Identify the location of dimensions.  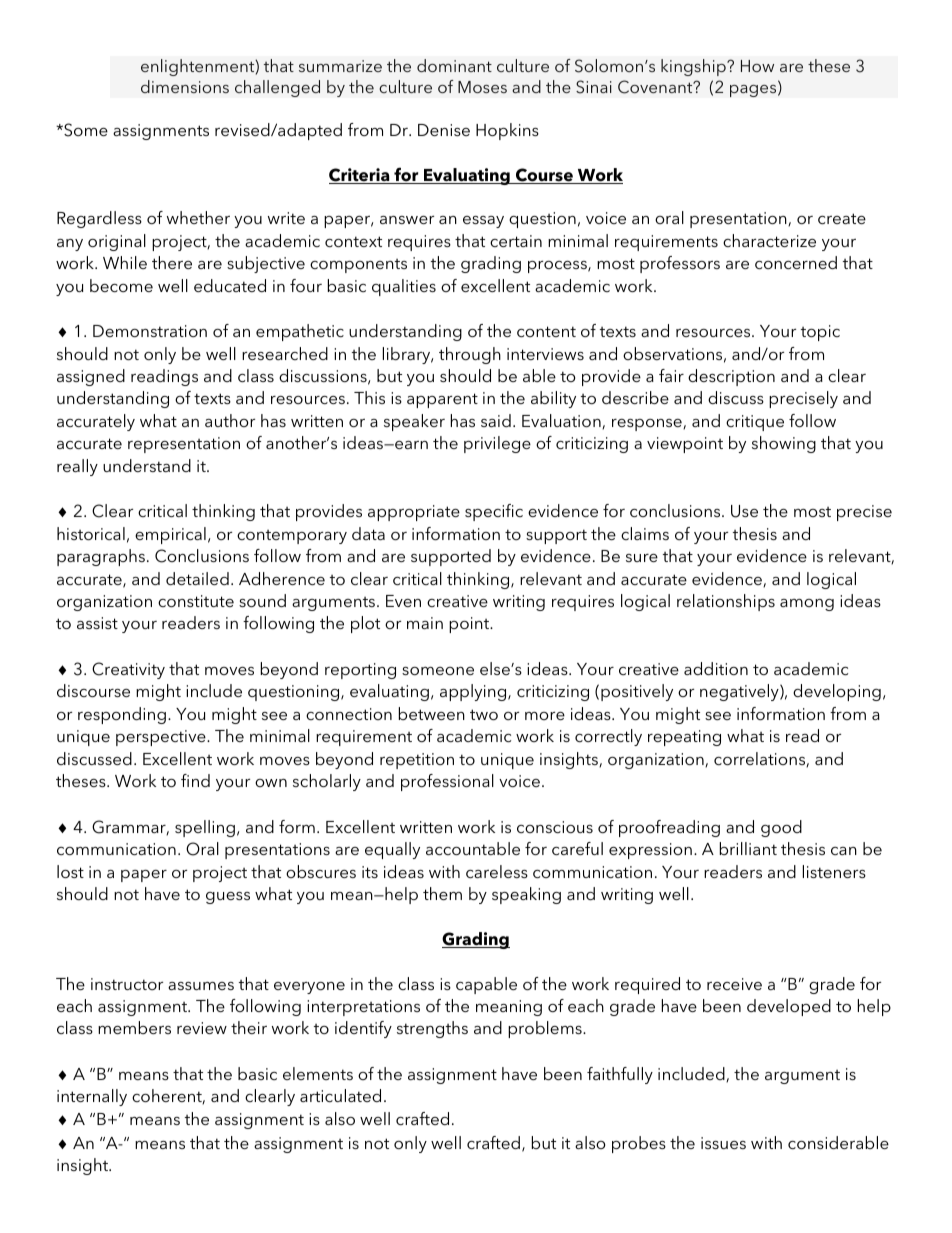
(185, 86).
